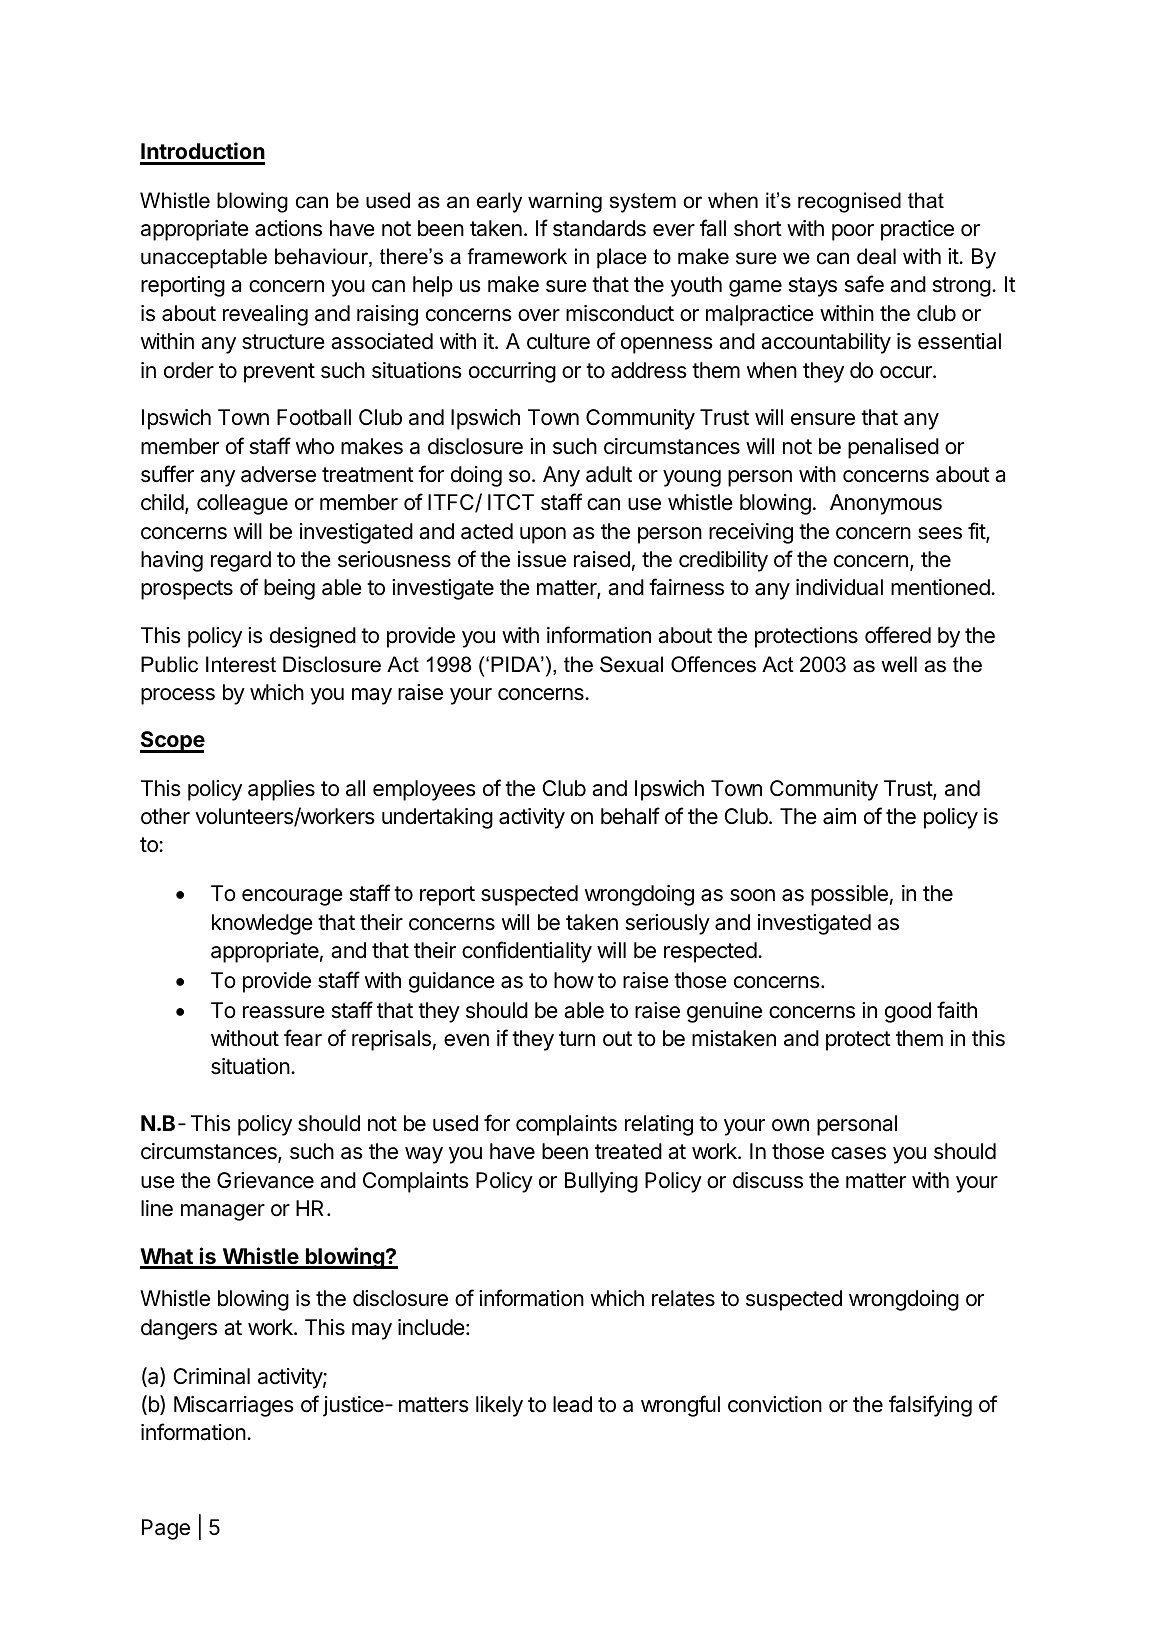  I want to click on colleague, so click(242, 504).
